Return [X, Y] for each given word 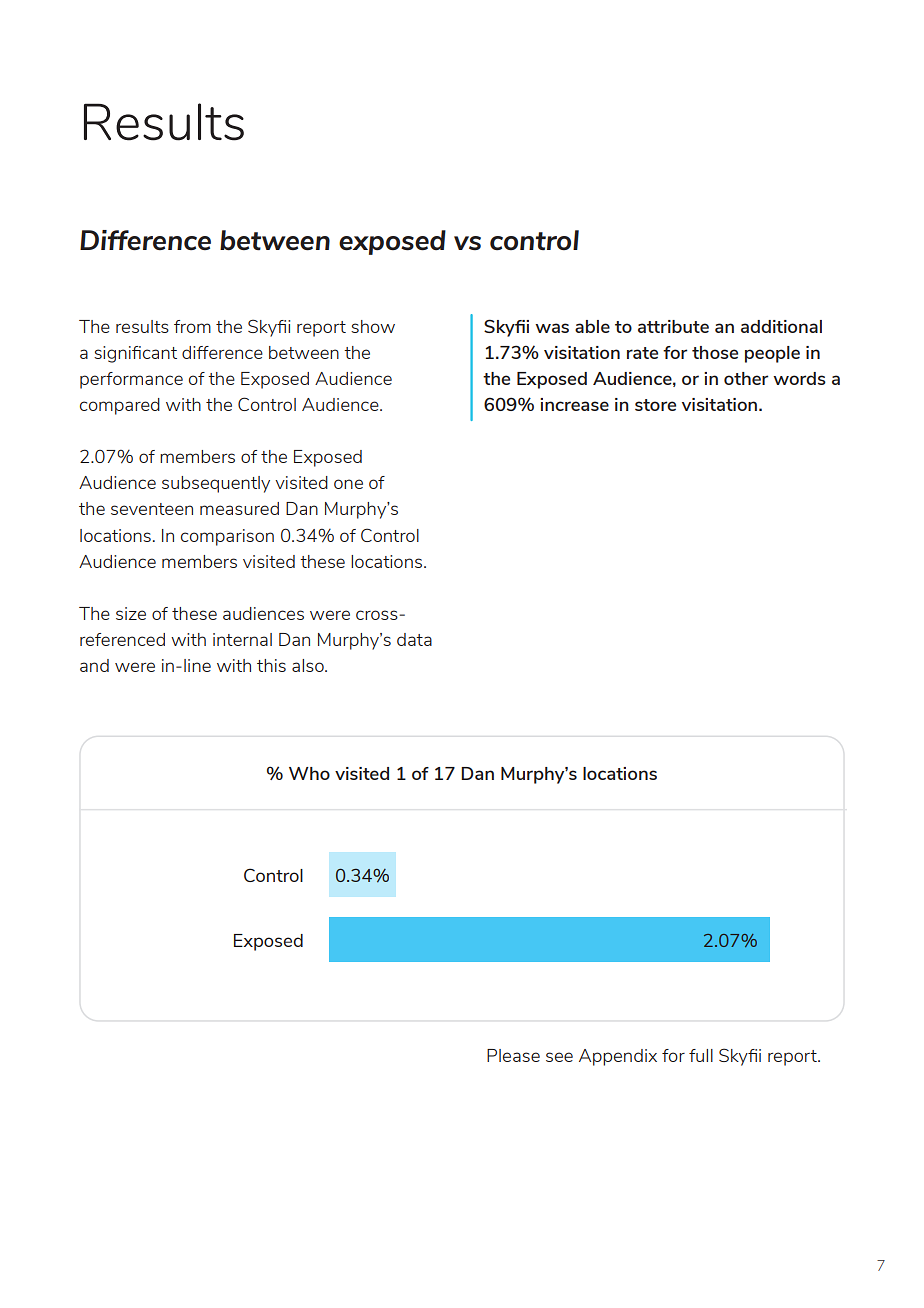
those [715, 352]
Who [309, 773]
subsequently [216, 484]
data [414, 639]
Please [513, 1055]
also [309, 665]
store [655, 405]
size [131, 613]
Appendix [618, 1057]
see [559, 1057]
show [373, 326]
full [701, 1055]
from [192, 326]
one [348, 484]
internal [242, 639]
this [271, 665]
